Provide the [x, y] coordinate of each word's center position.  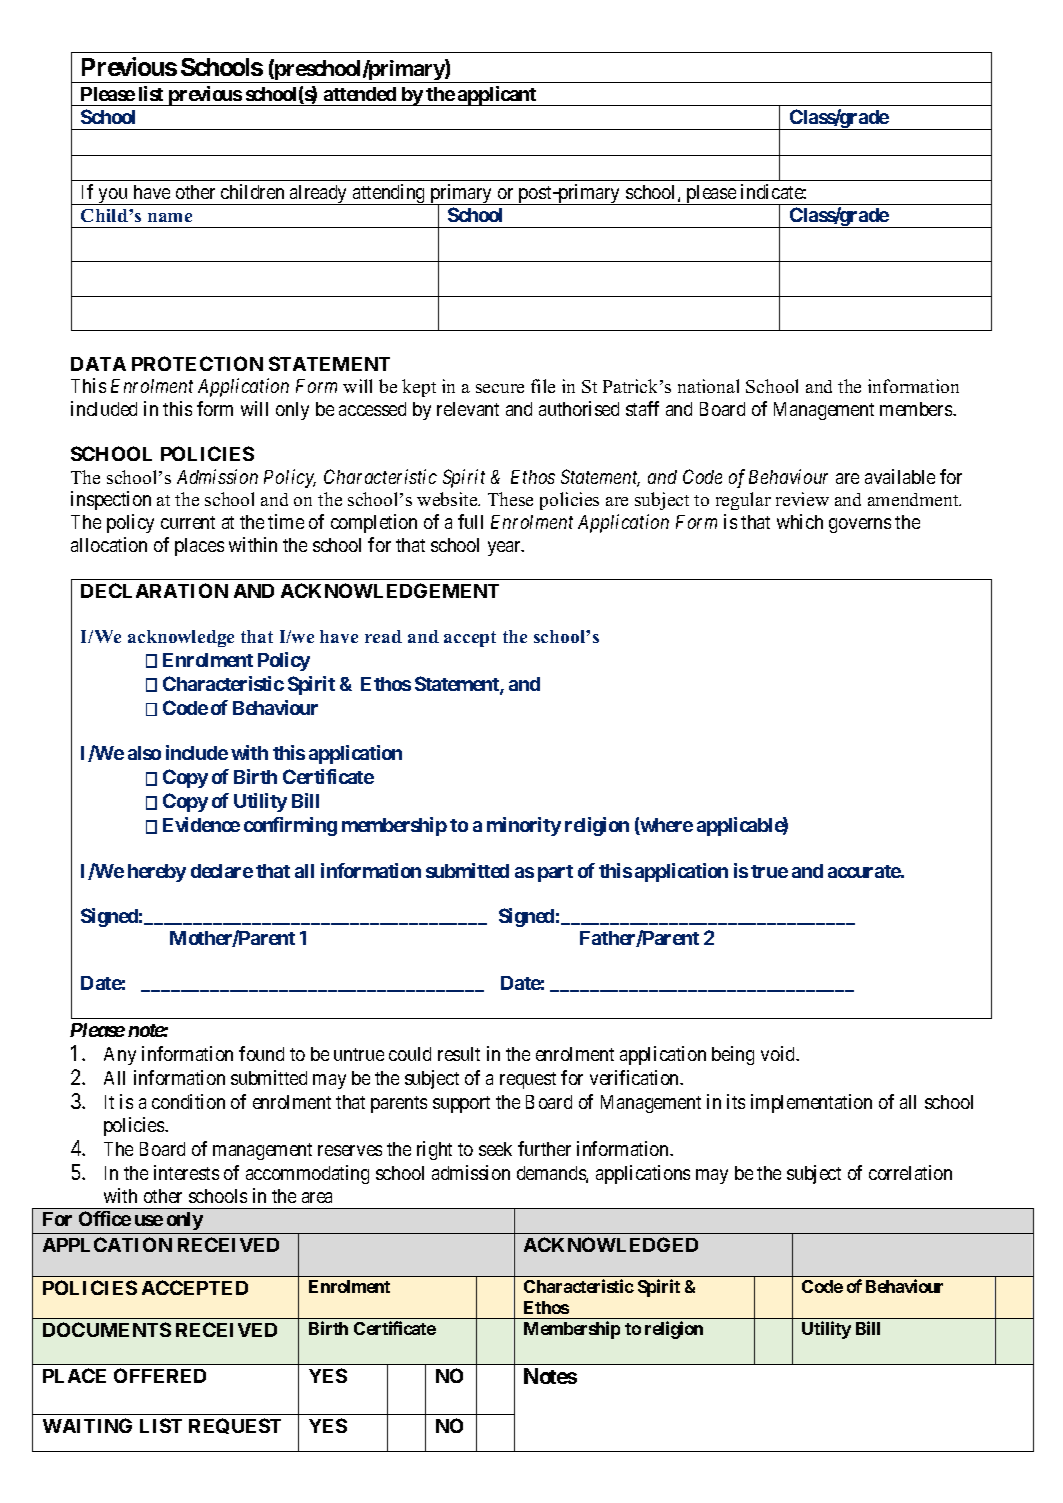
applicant [497, 96]
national [708, 386]
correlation [910, 1172]
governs [860, 525]
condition [188, 1101]
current [188, 522]
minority [524, 826]
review [802, 499]
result [459, 1054]
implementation [811, 1103]
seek [495, 1149]
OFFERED [160, 1375]
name [170, 217]
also [144, 753]
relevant [468, 409]
